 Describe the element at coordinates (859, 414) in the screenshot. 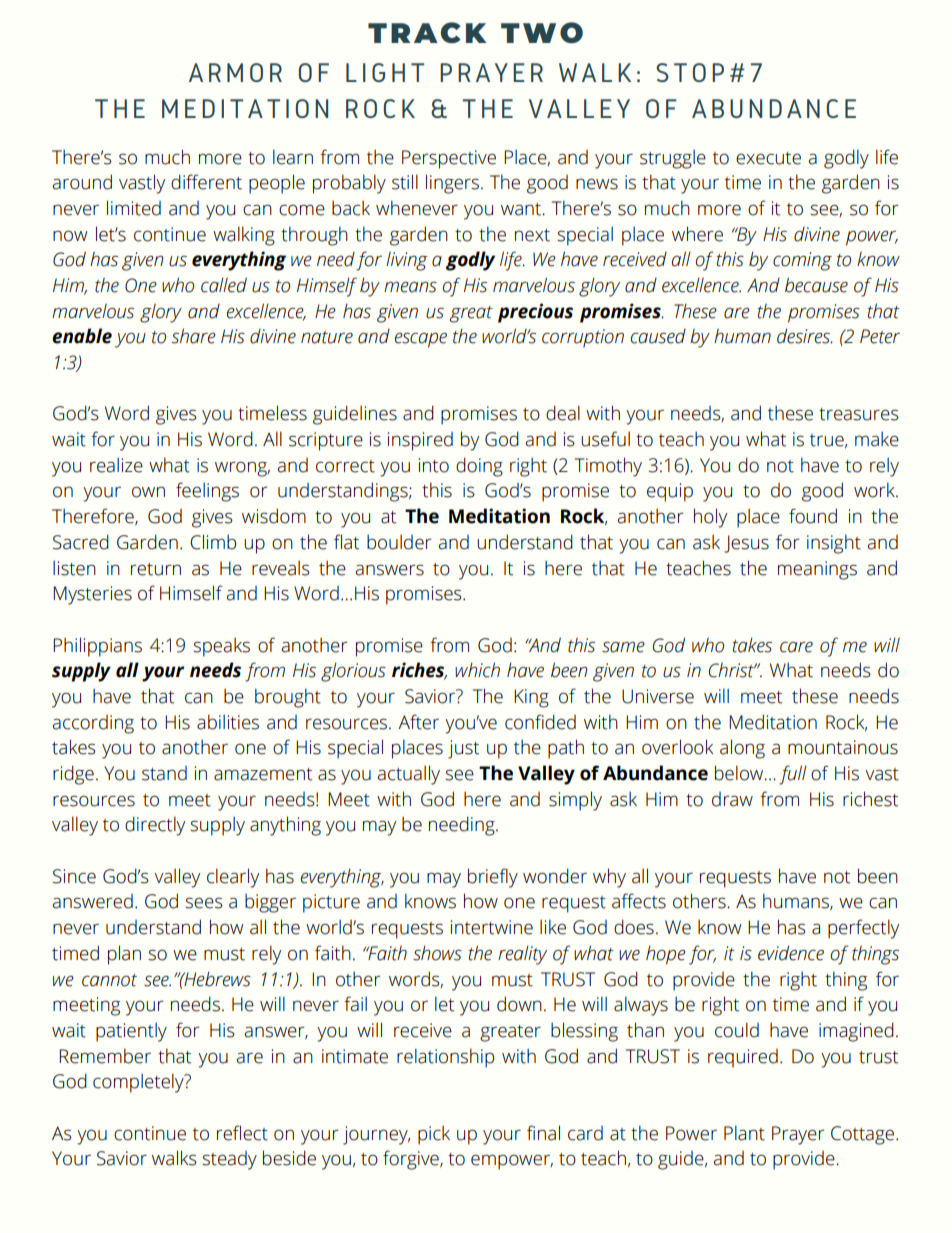

I see `treasures` at that location.
